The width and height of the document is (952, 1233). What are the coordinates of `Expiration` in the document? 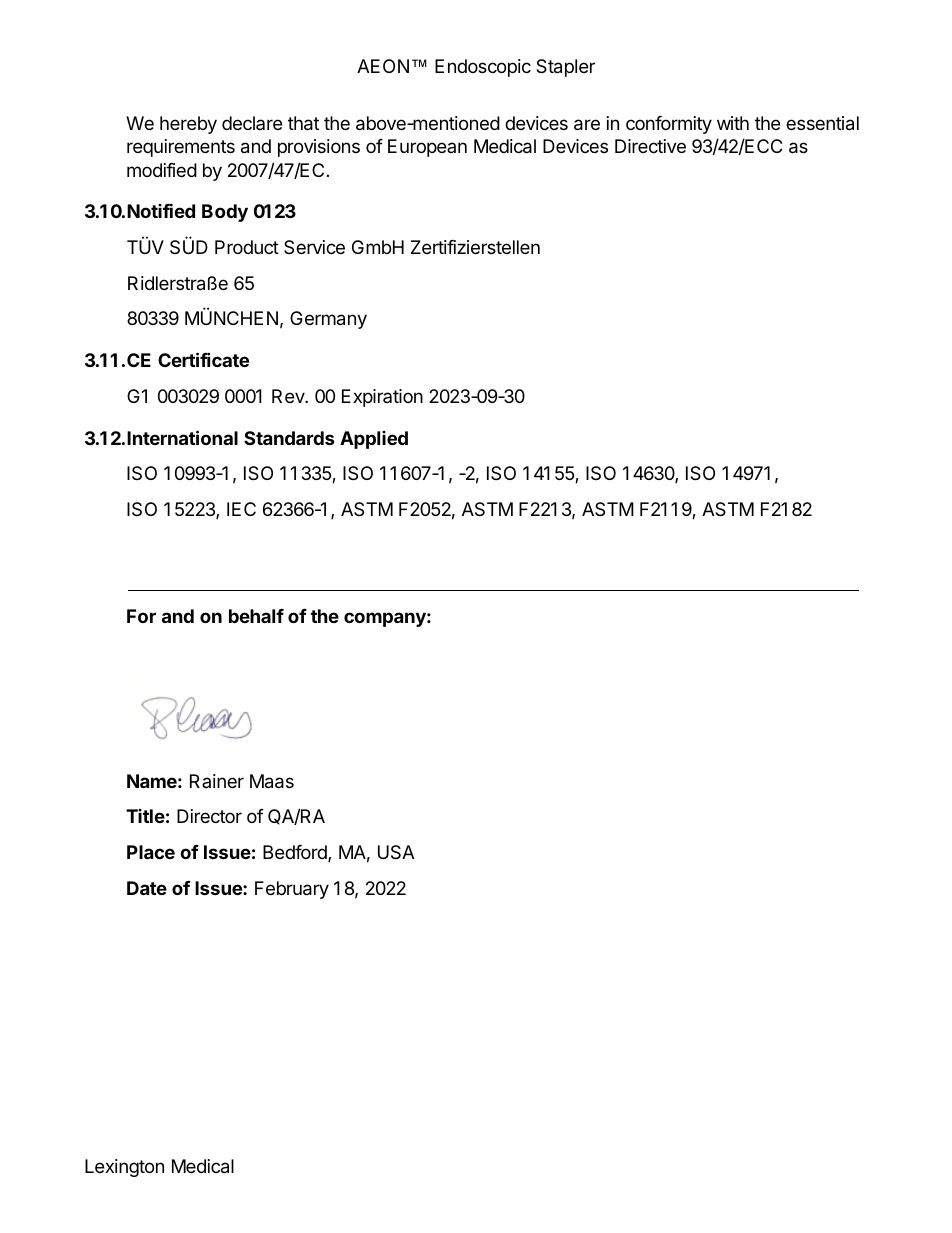 It's located at (382, 398).
